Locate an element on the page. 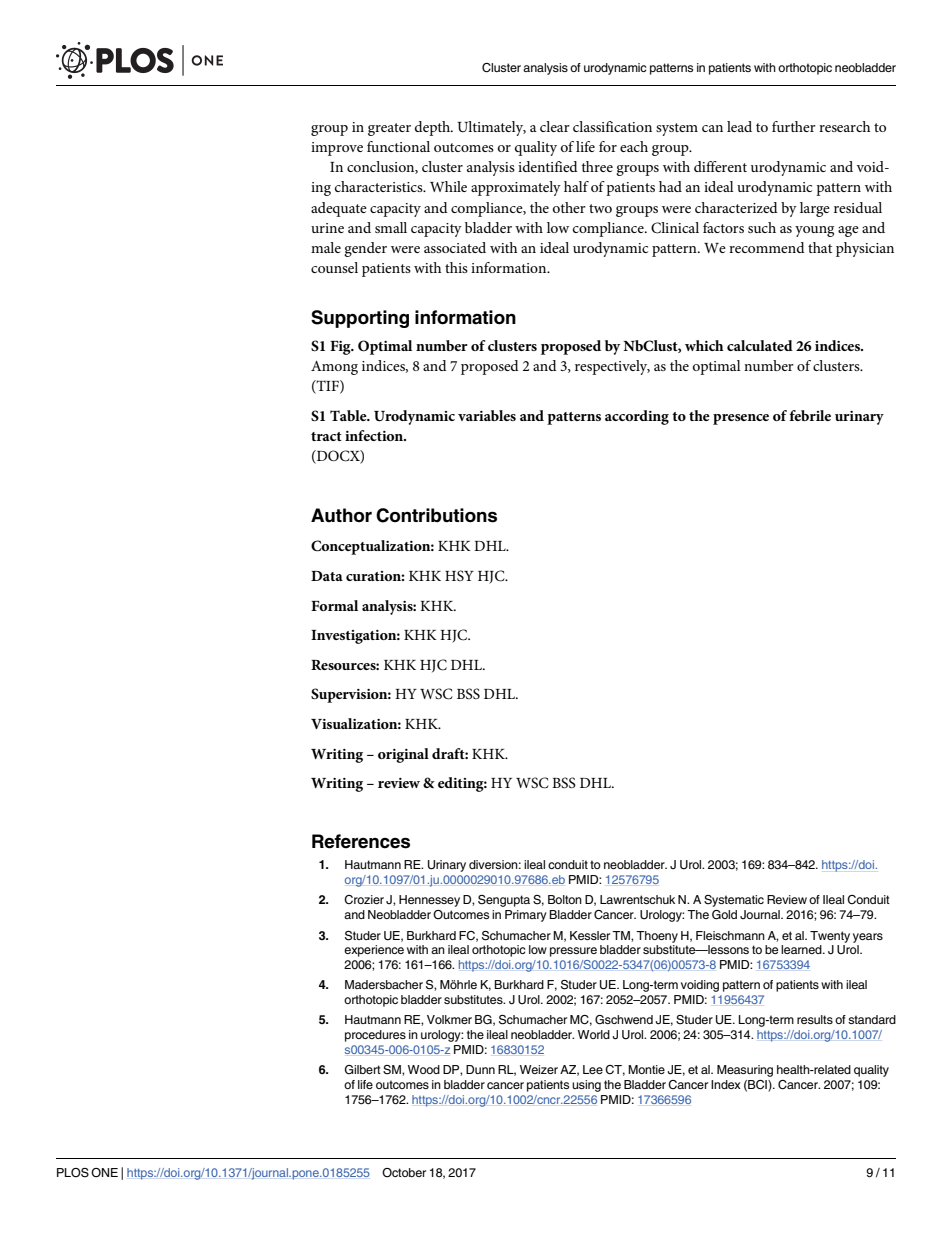 The height and width of the page is (1233, 952). original is located at coordinates (403, 755).
